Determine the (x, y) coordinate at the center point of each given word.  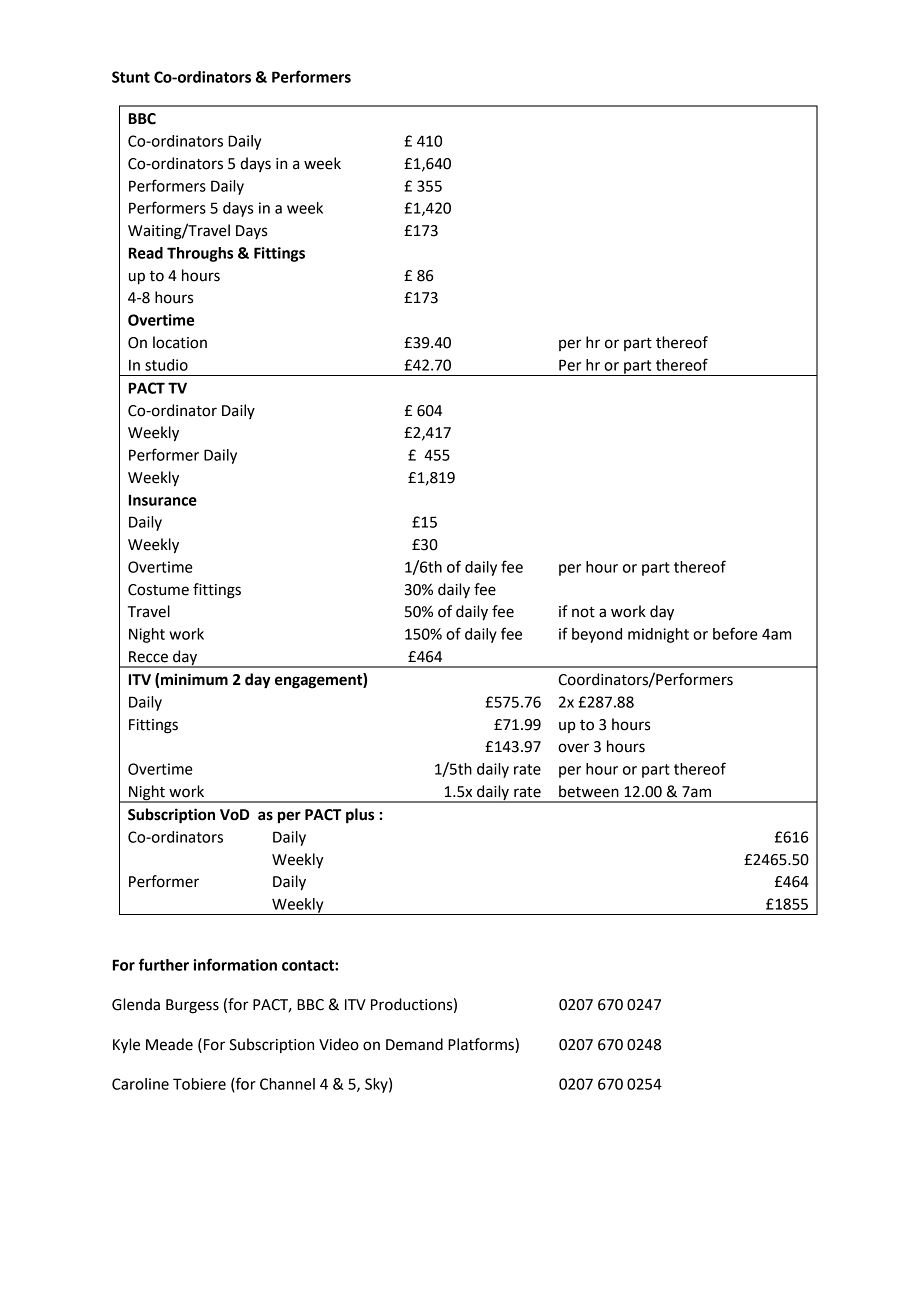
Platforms (481, 1044)
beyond (597, 635)
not (583, 612)
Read (146, 253)
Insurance (163, 500)
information (235, 964)
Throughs (200, 254)
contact (309, 965)
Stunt (131, 77)
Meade (169, 1044)
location (180, 342)
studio (166, 365)
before (735, 633)
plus (360, 816)
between (589, 791)
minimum (194, 679)
